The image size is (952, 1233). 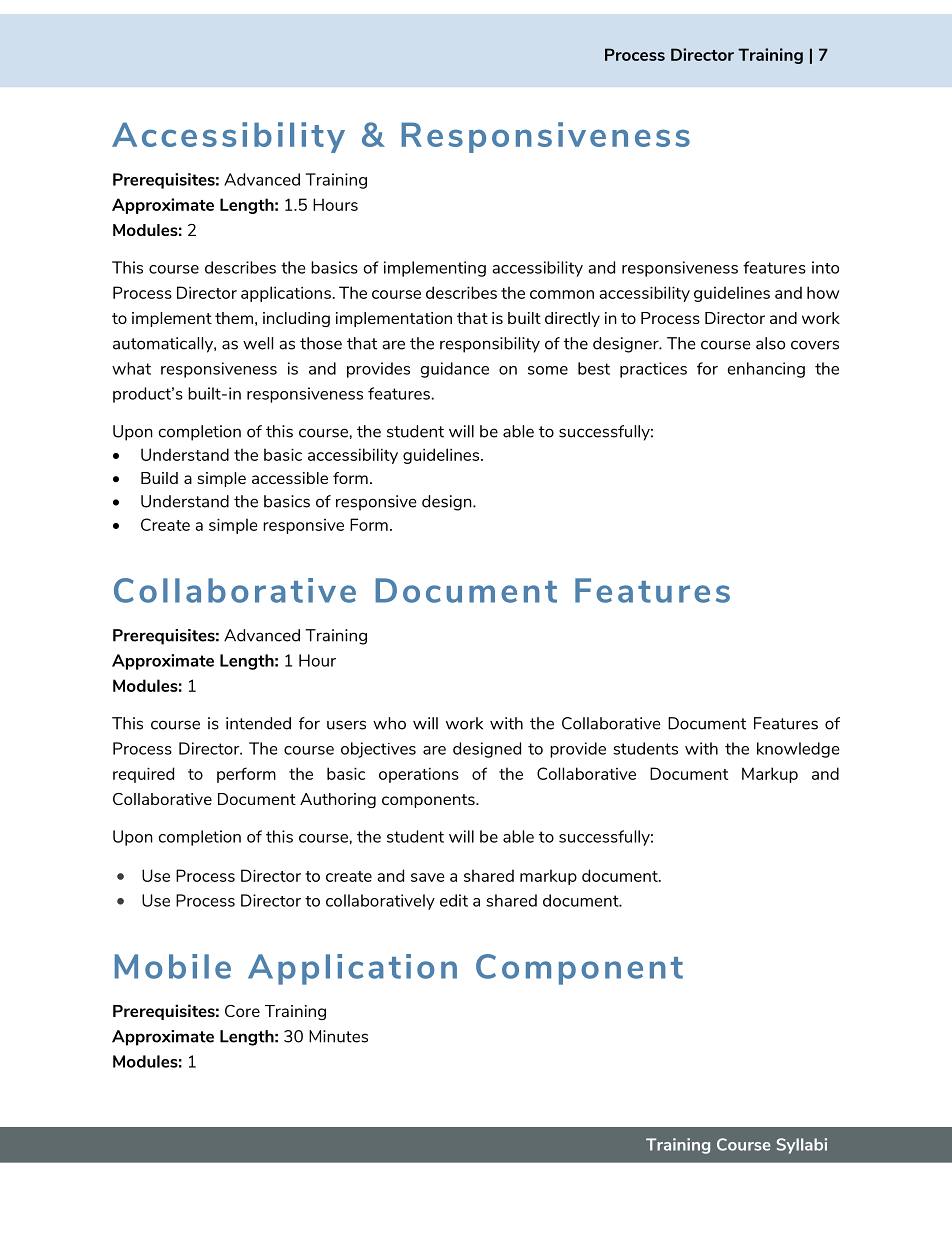 I want to click on Syllabi, so click(x=802, y=1146).
